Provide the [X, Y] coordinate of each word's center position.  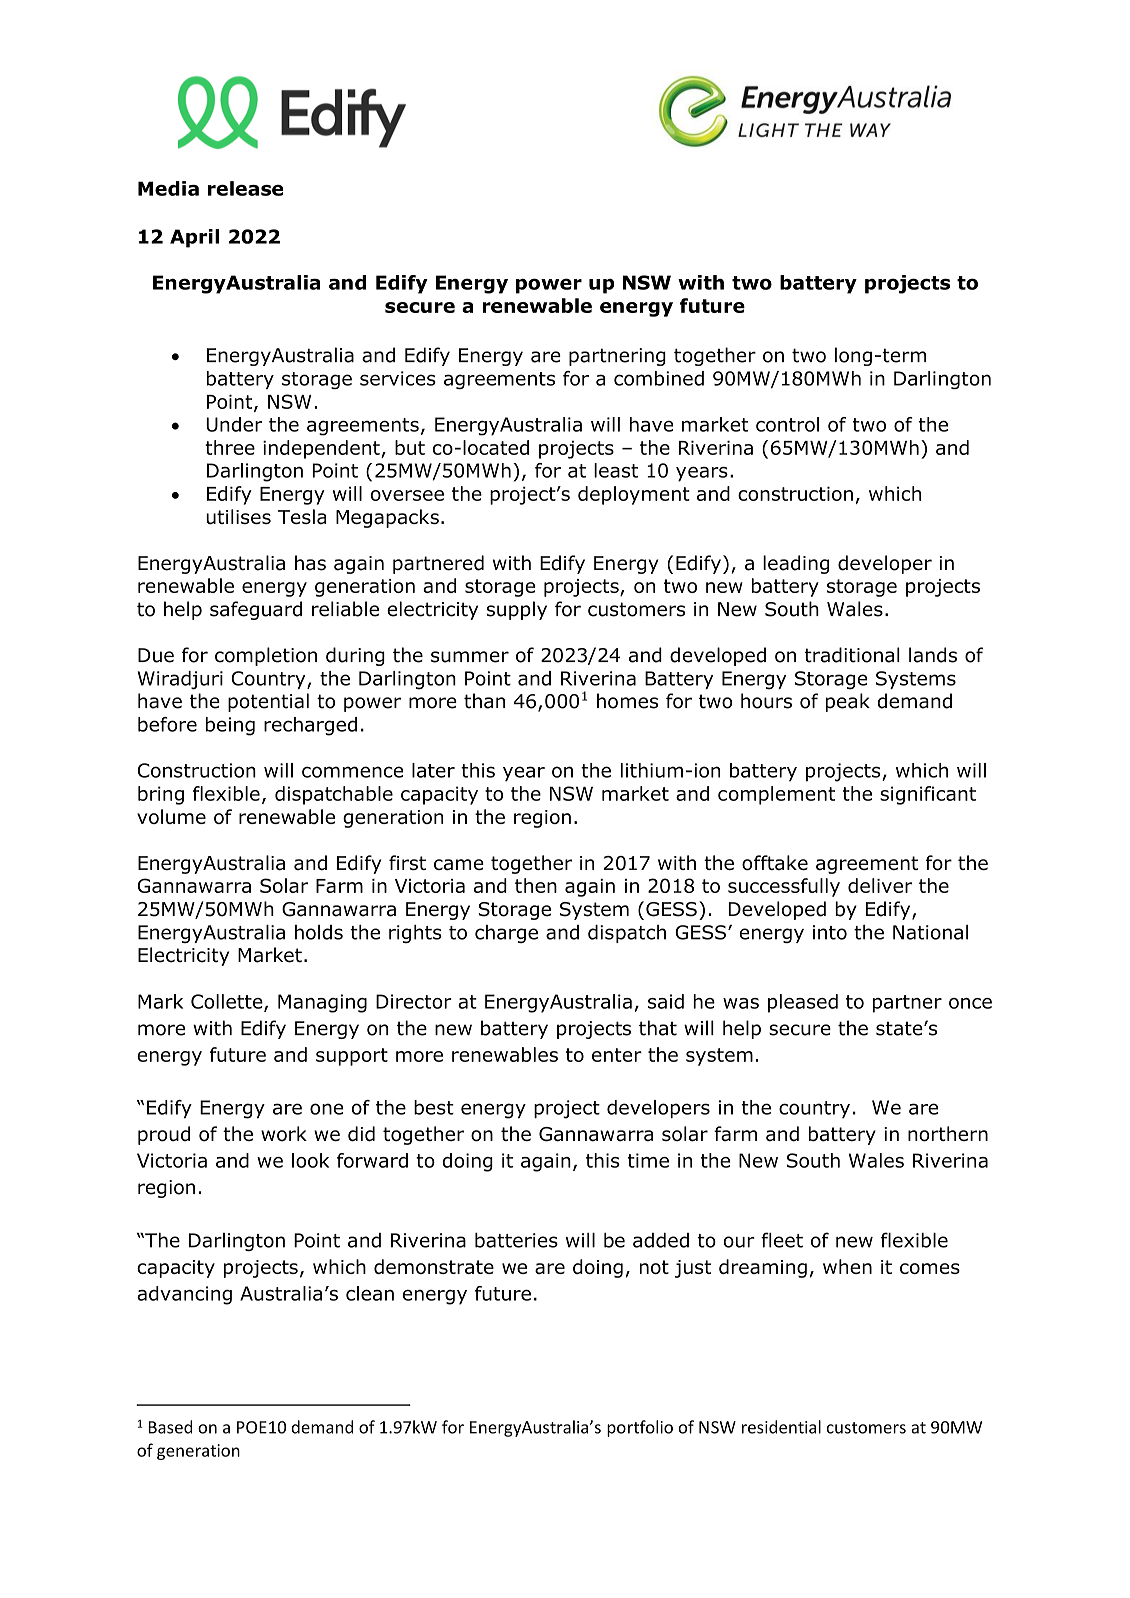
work [284, 1134]
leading [796, 564]
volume [171, 816]
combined [659, 378]
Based [170, 1427]
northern [948, 1134]
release [246, 188]
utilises [238, 517]
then [536, 885]
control [787, 424]
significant [928, 795]
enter [617, 1055]
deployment [634, 495]
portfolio [640, 1428]
